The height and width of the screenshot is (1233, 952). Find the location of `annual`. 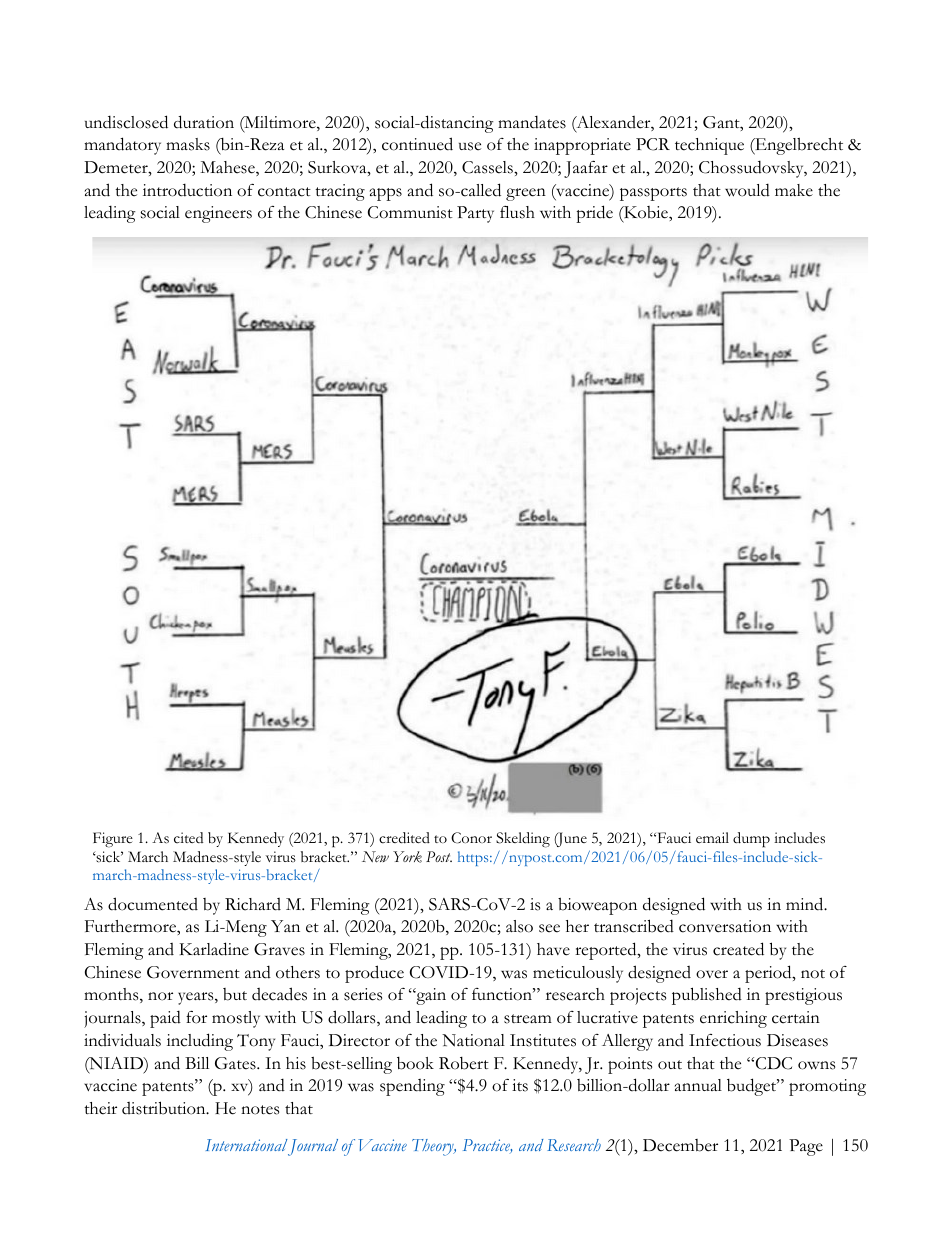

annual is located at coordinates (698, 1085).
